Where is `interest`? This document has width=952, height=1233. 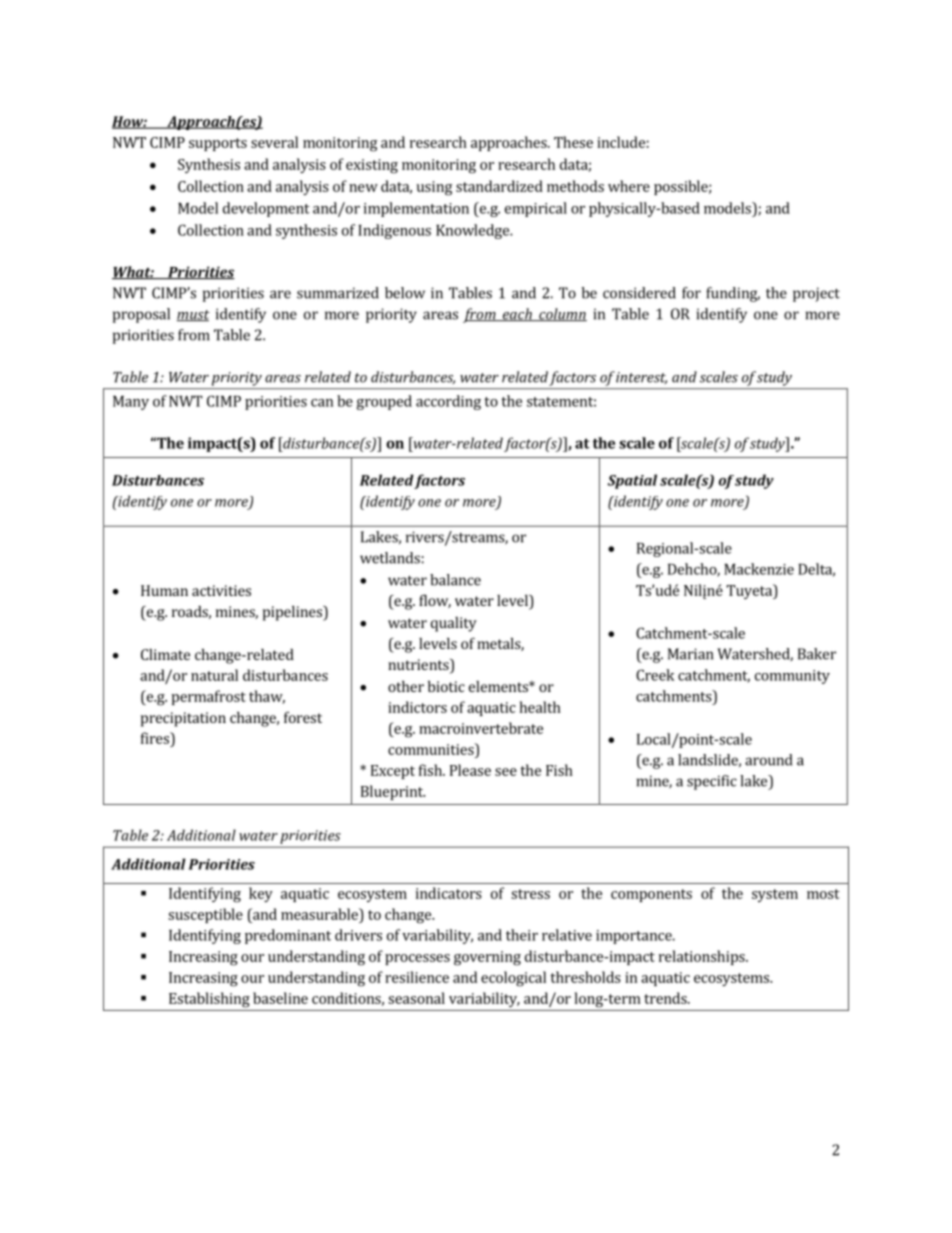 interest is located at coordinates (641, 378).
